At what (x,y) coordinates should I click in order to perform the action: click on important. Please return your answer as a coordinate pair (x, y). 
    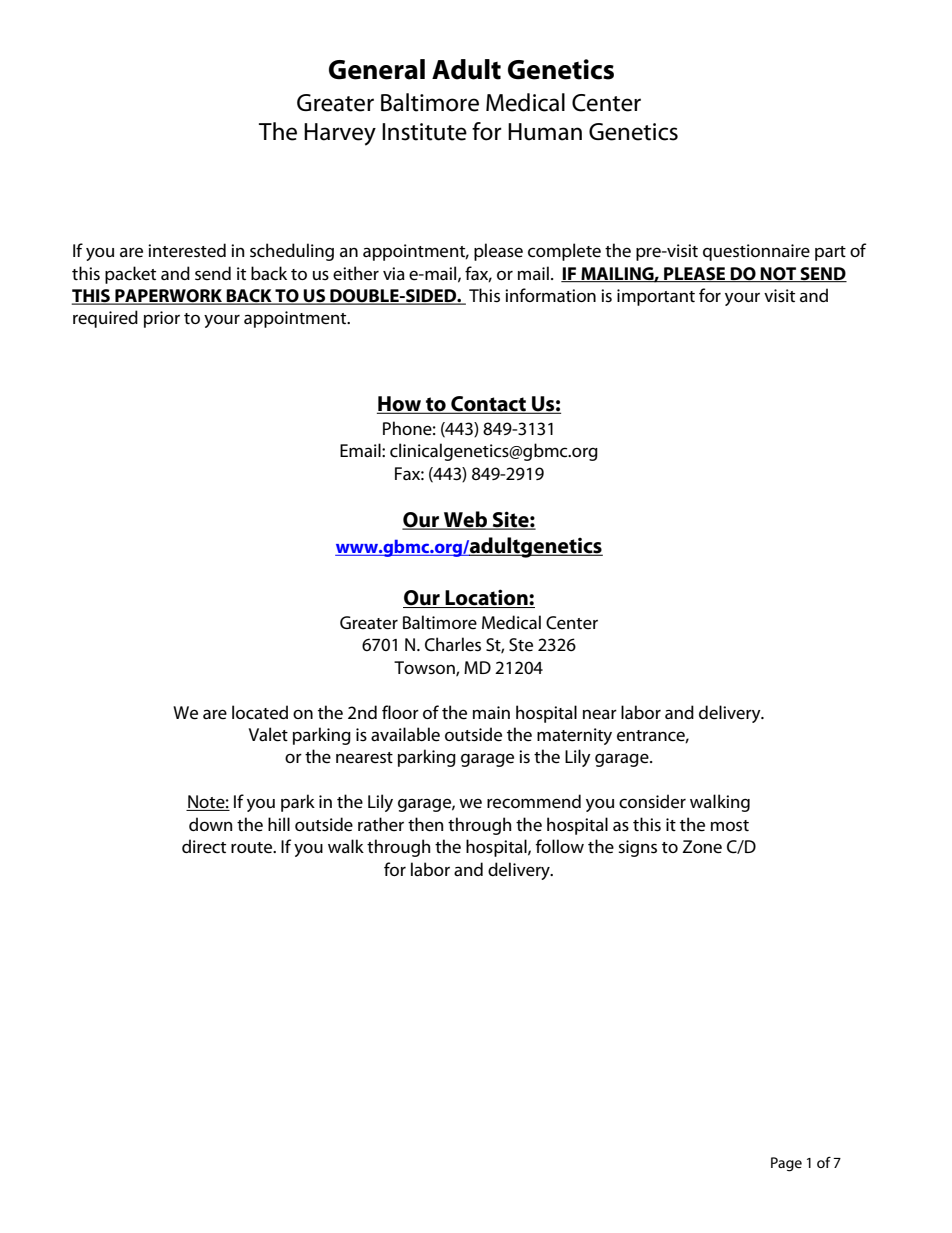
    Looking at the image, I should click on (656, 297).
